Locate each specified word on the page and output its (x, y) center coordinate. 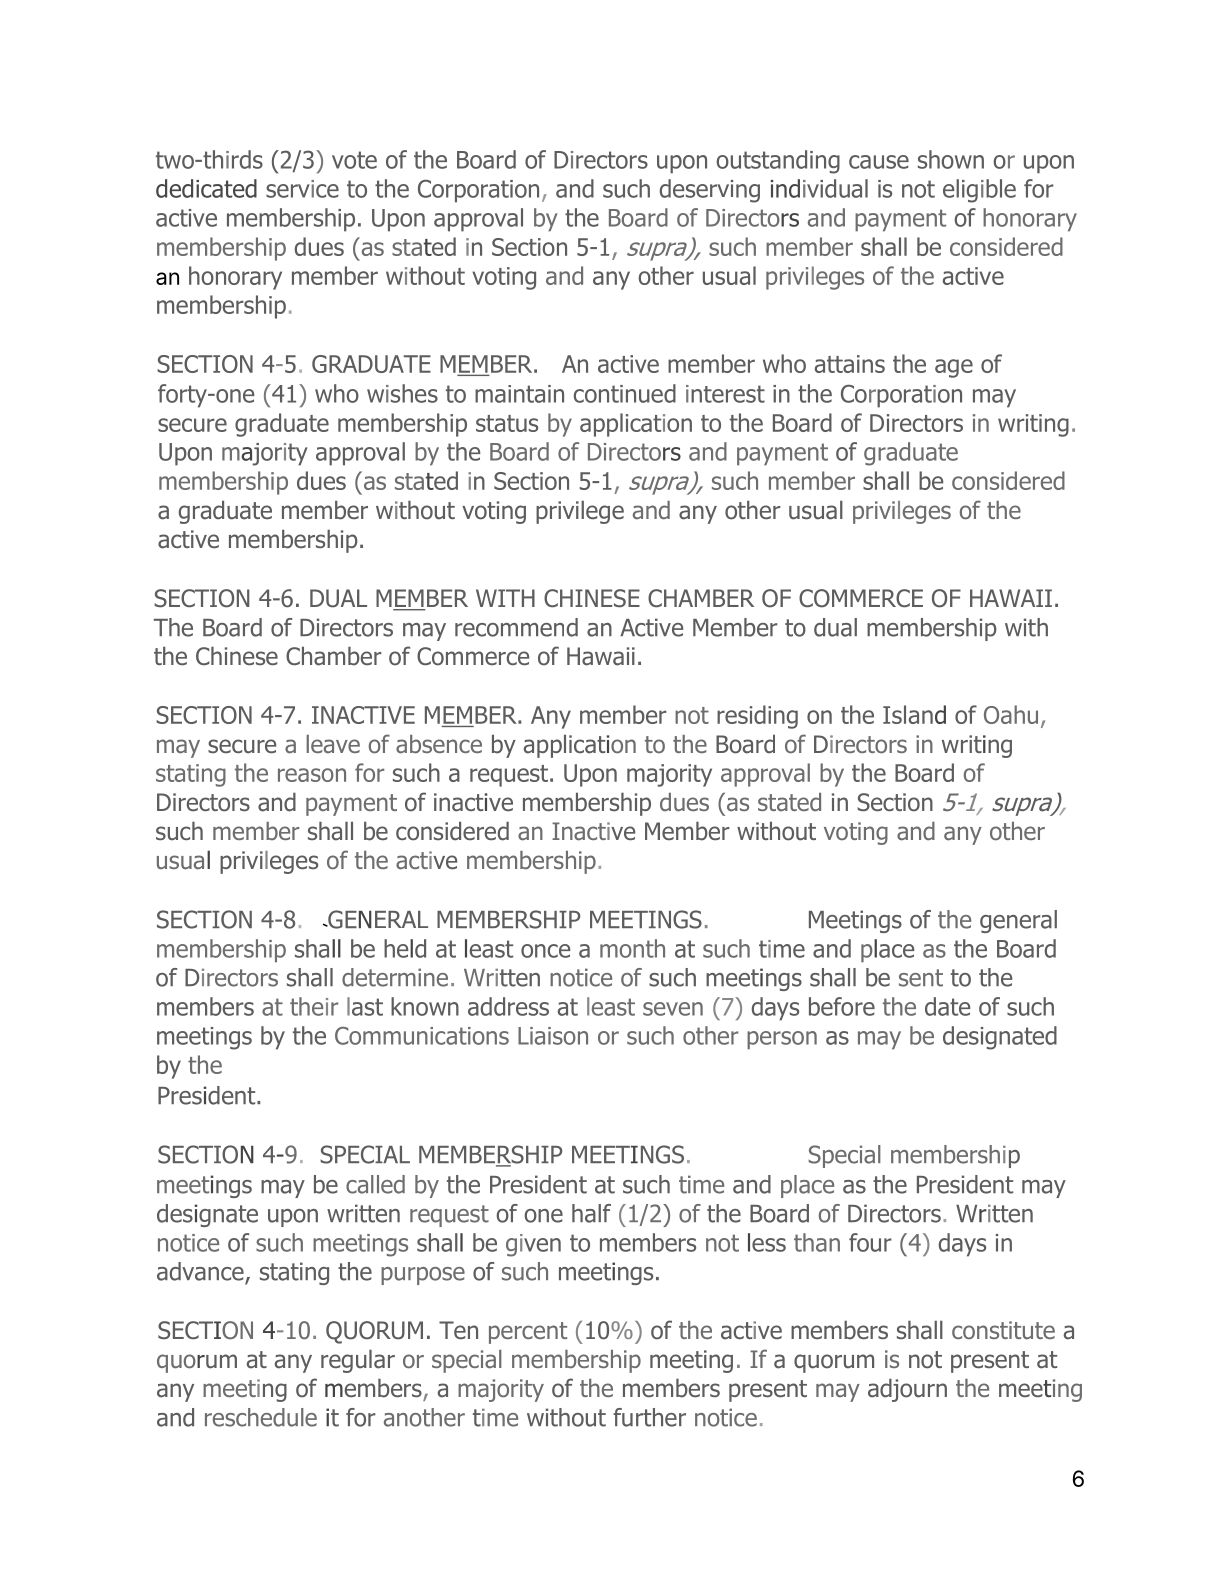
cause (879, 162)
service (302, 189)
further (649, 1417)
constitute (1003, 1330)
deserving (710, 191)
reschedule (261, 1417)
